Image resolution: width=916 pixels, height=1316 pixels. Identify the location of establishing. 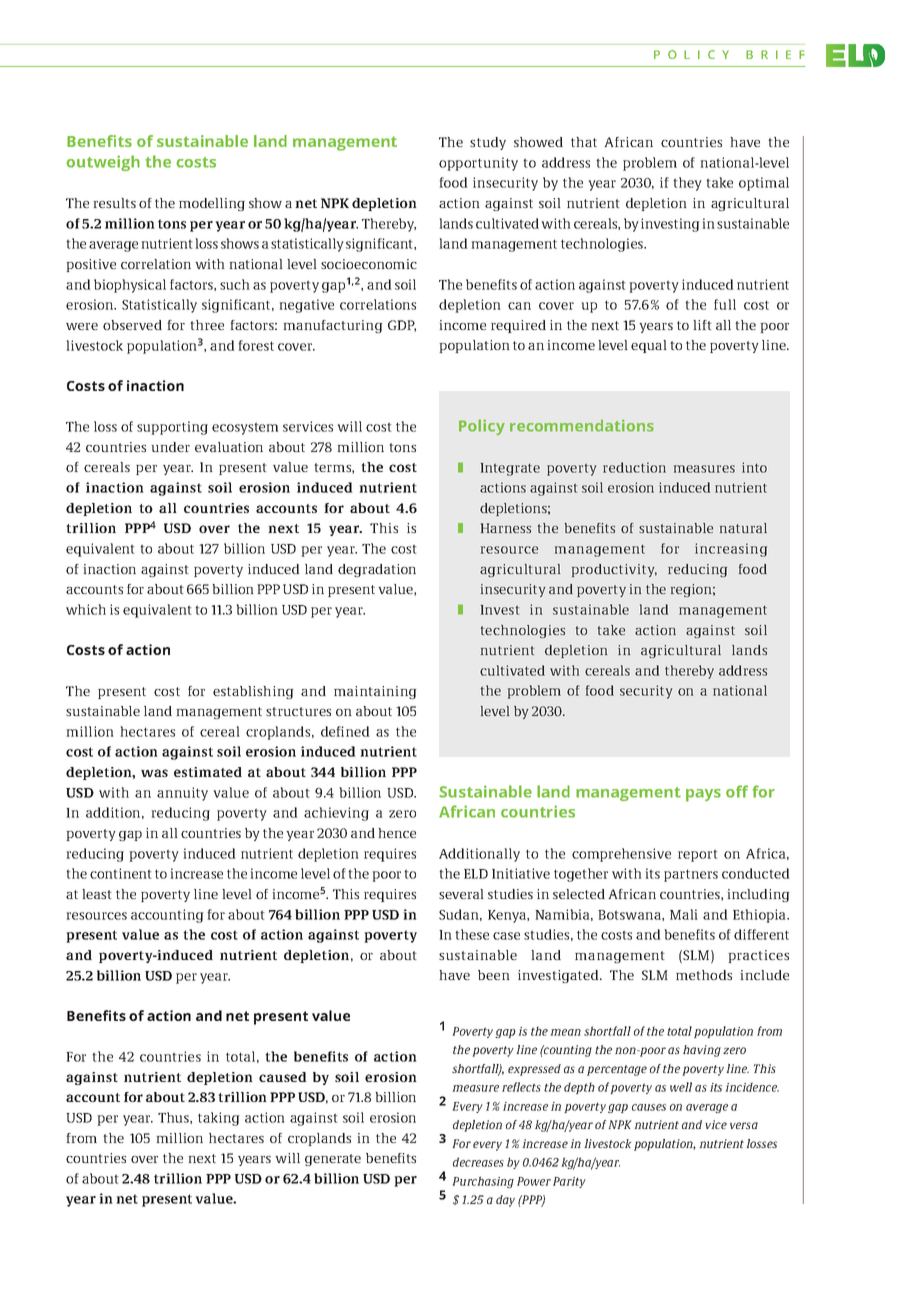
(253, 692).
